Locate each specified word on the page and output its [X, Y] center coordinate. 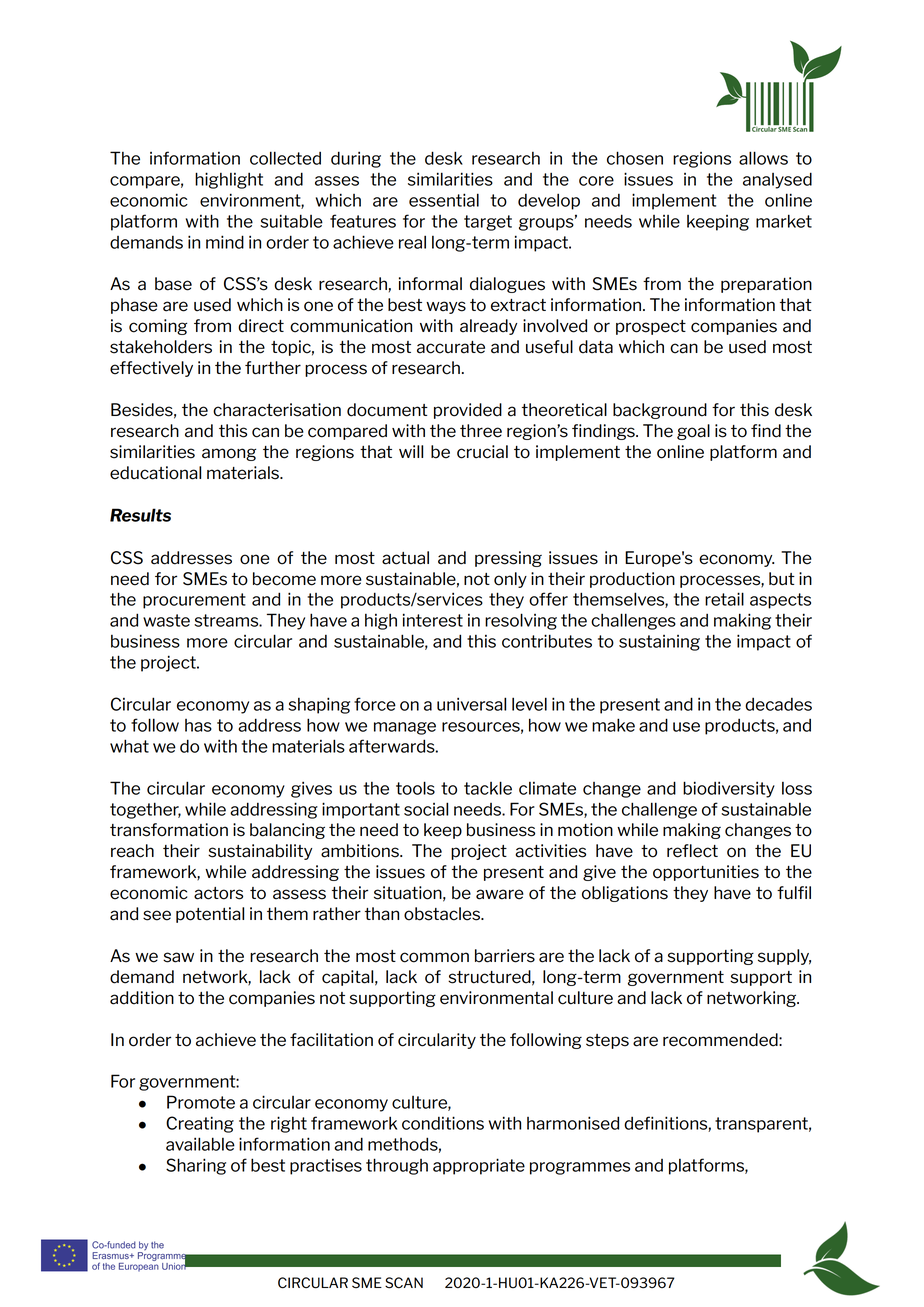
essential [444, 200]
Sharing [196, 1166]
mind [225, 242]
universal [471, 704]
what [129, 746]
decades [778, 704]
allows [763, 158]
